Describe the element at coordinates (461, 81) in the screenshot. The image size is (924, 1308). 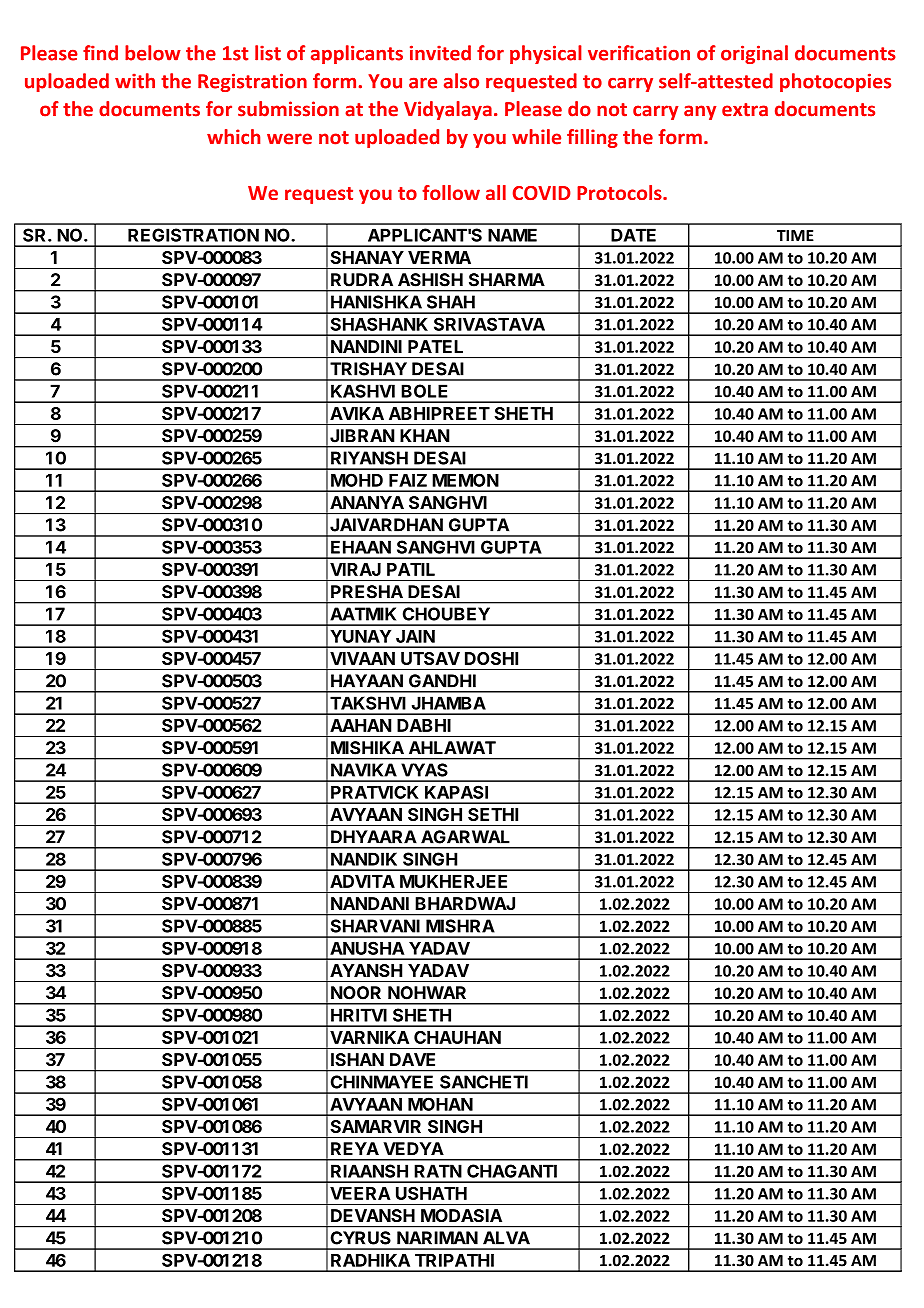
I see `also` at that location.
